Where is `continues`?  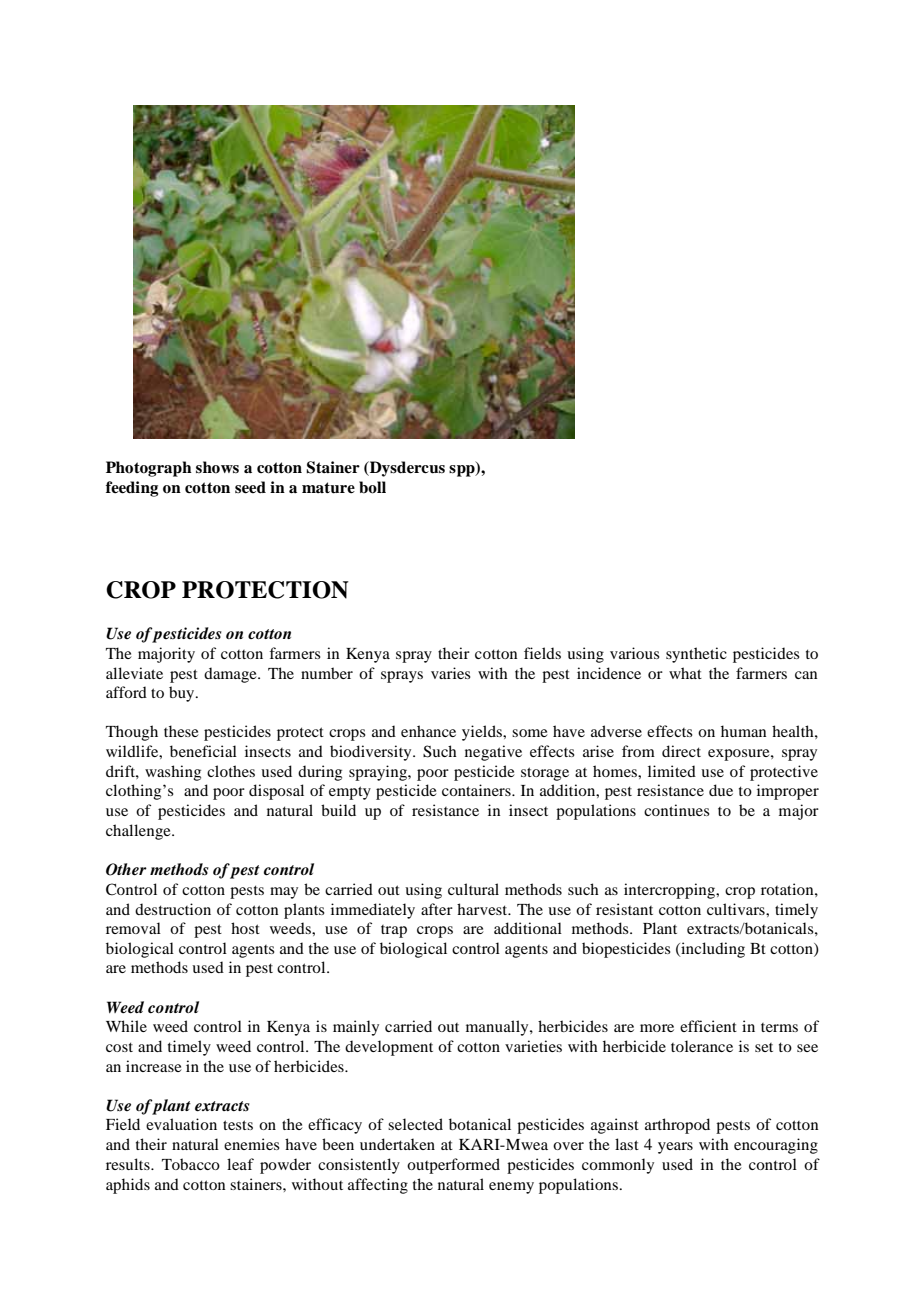
continues is located at coordinates (677, 810).
